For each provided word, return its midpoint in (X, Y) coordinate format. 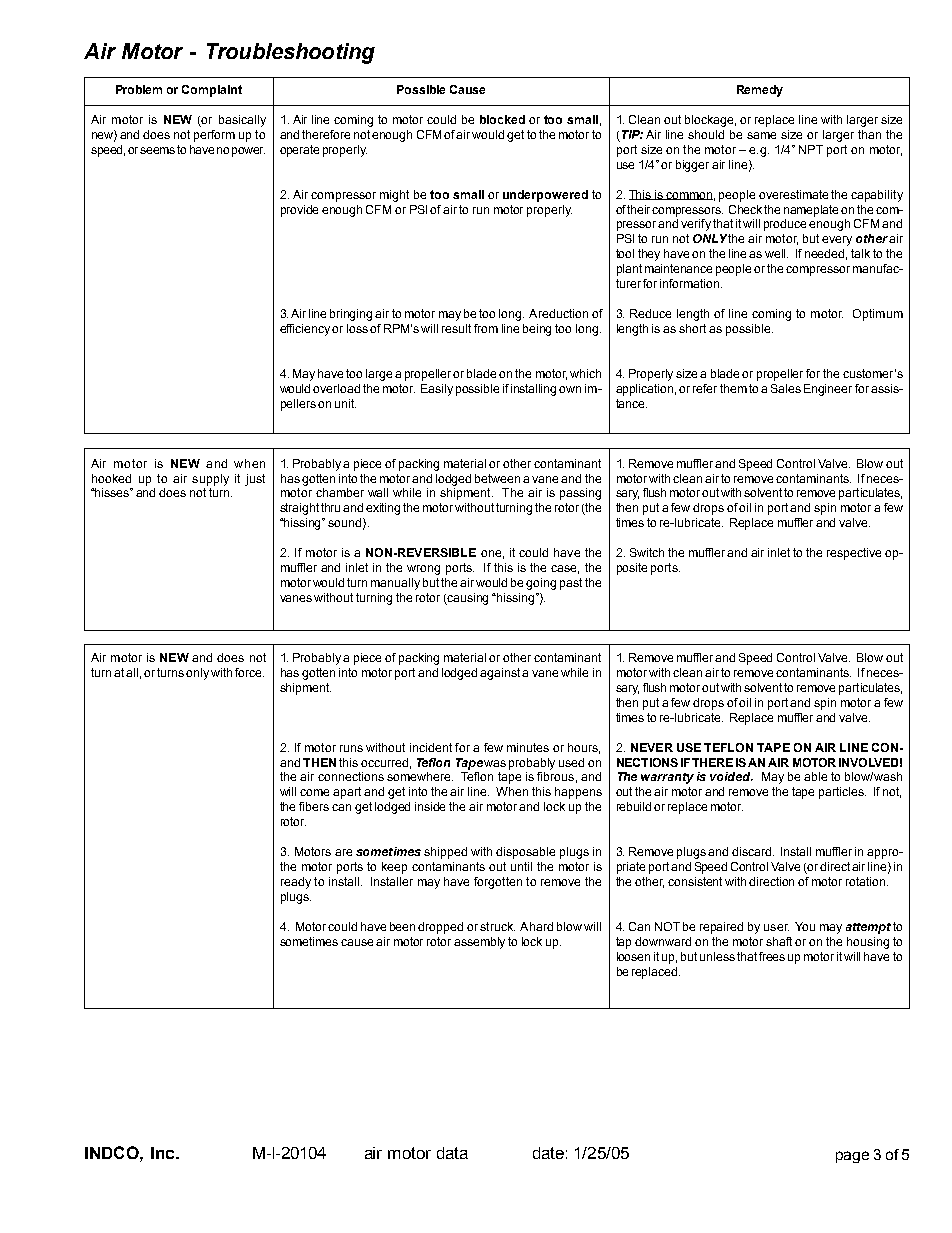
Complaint (212, 91)
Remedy (760, 91)
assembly (479, 943)
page (852, 1157)
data (452, 1153)
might (394, 196)
